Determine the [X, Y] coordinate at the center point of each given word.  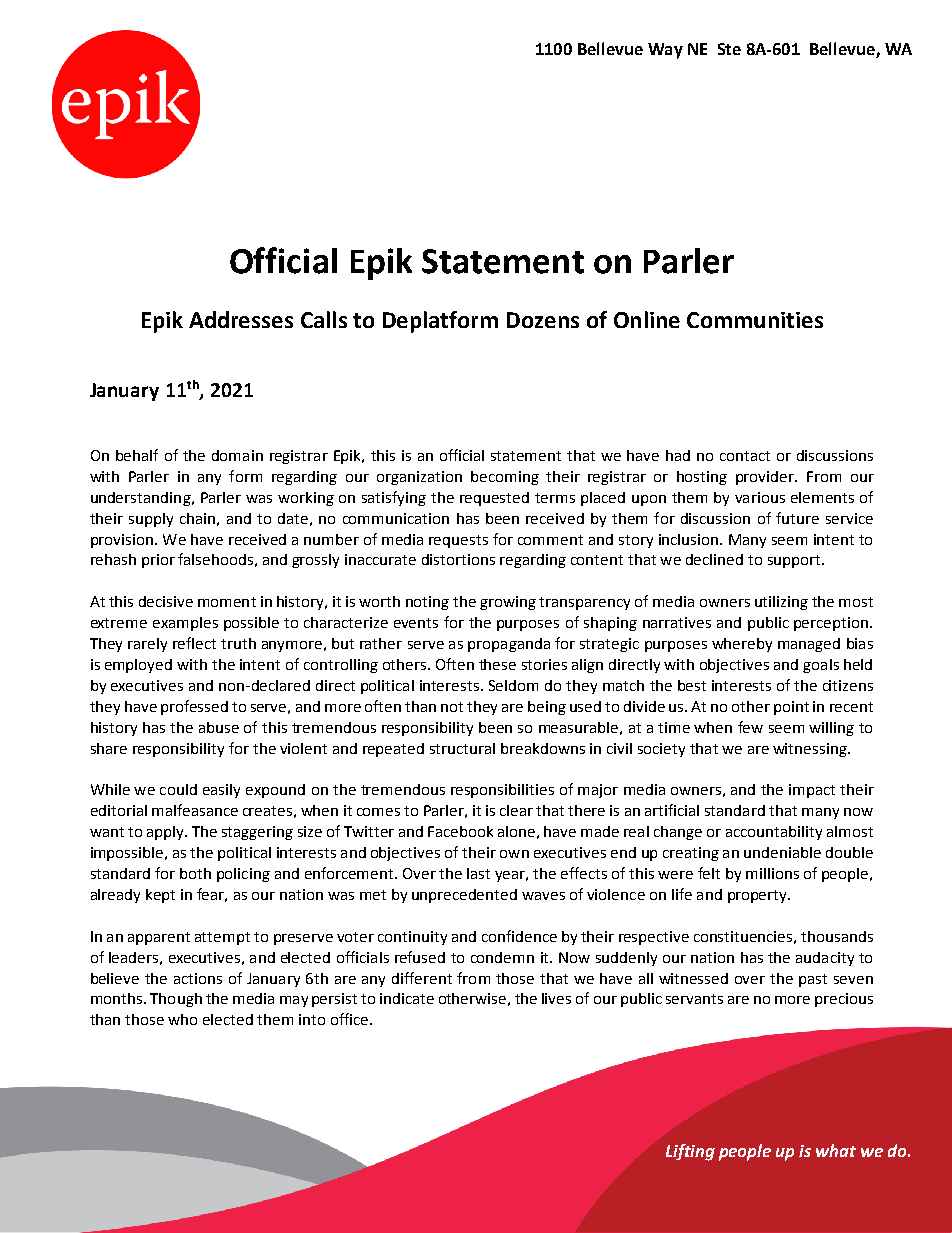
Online [647, 319]
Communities [755, 320]
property [759, 896]
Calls [324, 319]
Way [665, 51]
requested [494, 499]
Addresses [241, 319]
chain [197, 518]
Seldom [513, 685]
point [791, 708]
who [182, 1019]
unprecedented [464, 896]
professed [194, 707]
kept [160, 896]
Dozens [543, 320]
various [760, 497]
